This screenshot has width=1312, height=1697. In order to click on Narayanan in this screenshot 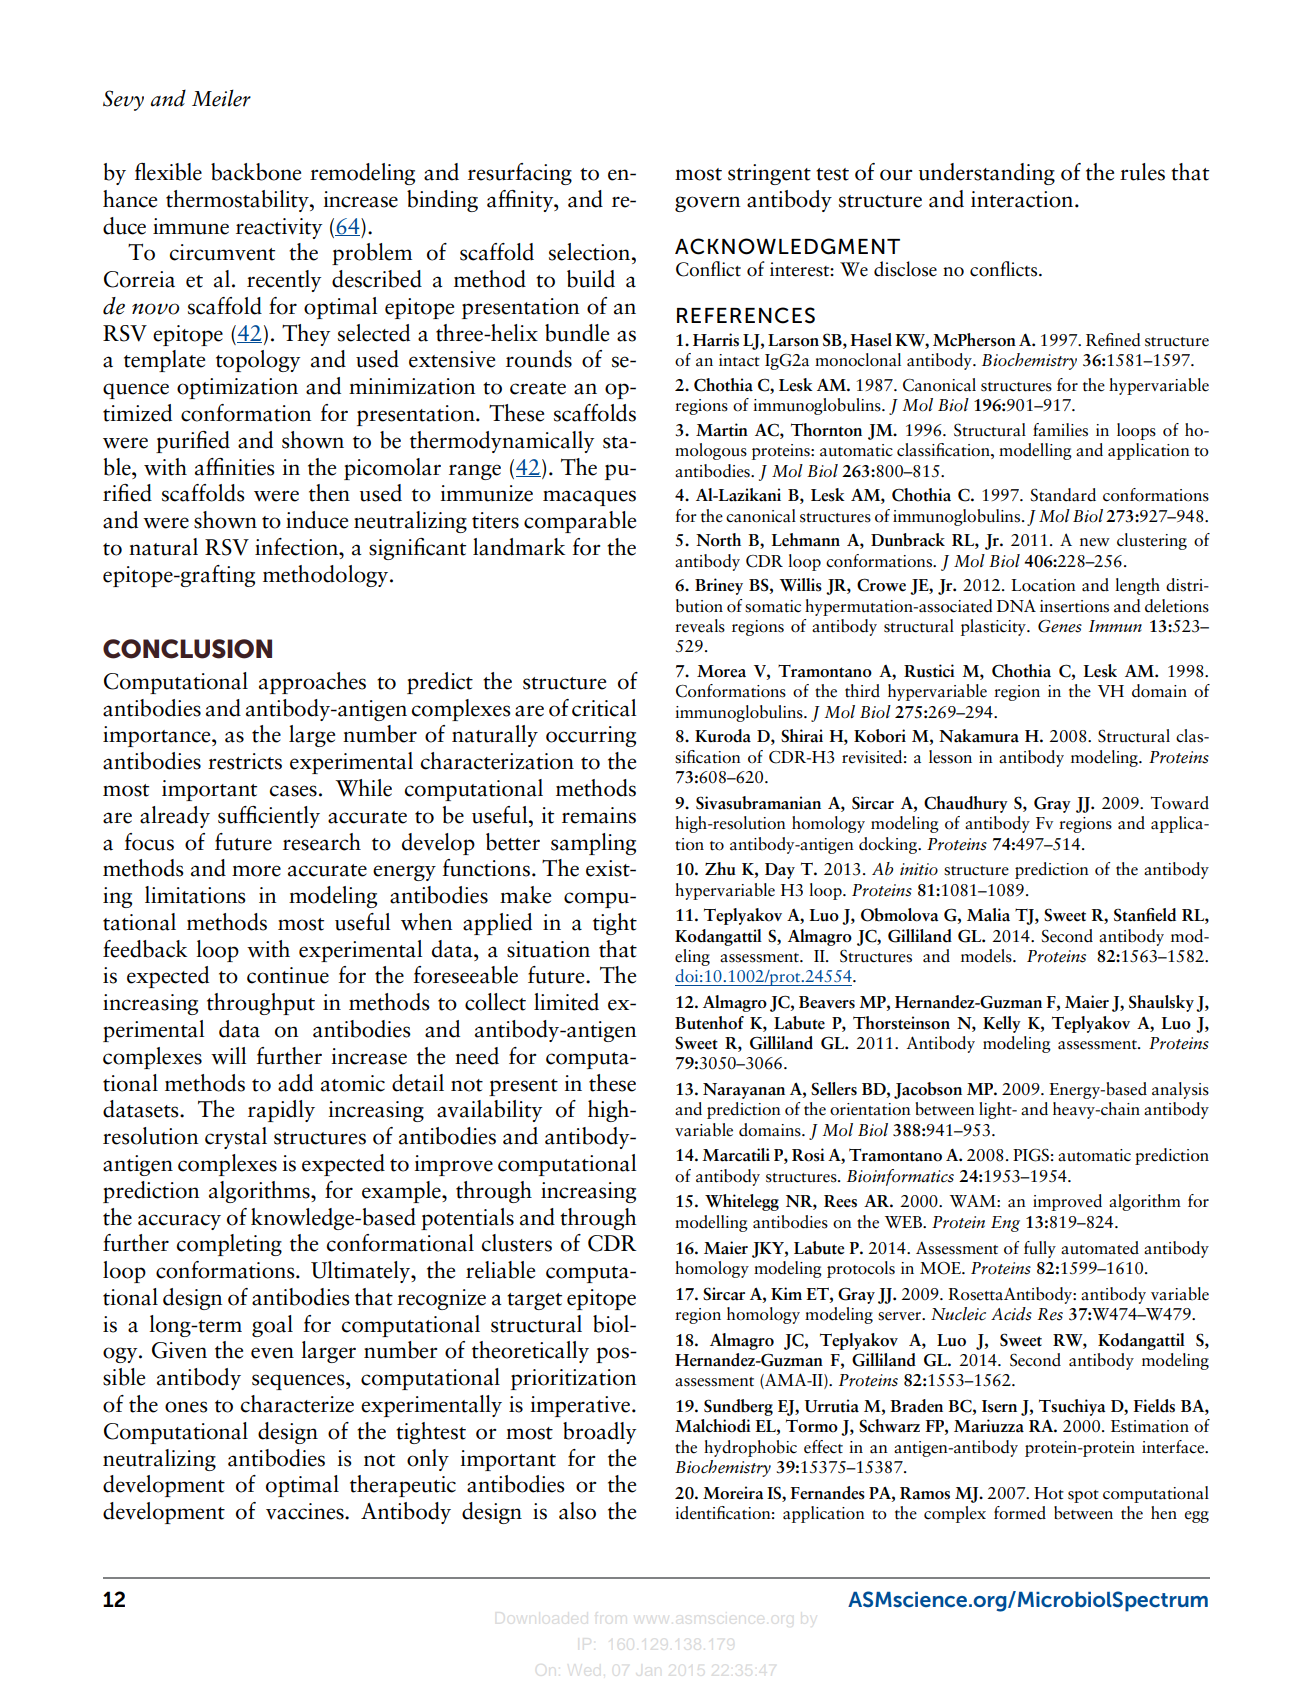, I will do `click(744, 1091)`.
